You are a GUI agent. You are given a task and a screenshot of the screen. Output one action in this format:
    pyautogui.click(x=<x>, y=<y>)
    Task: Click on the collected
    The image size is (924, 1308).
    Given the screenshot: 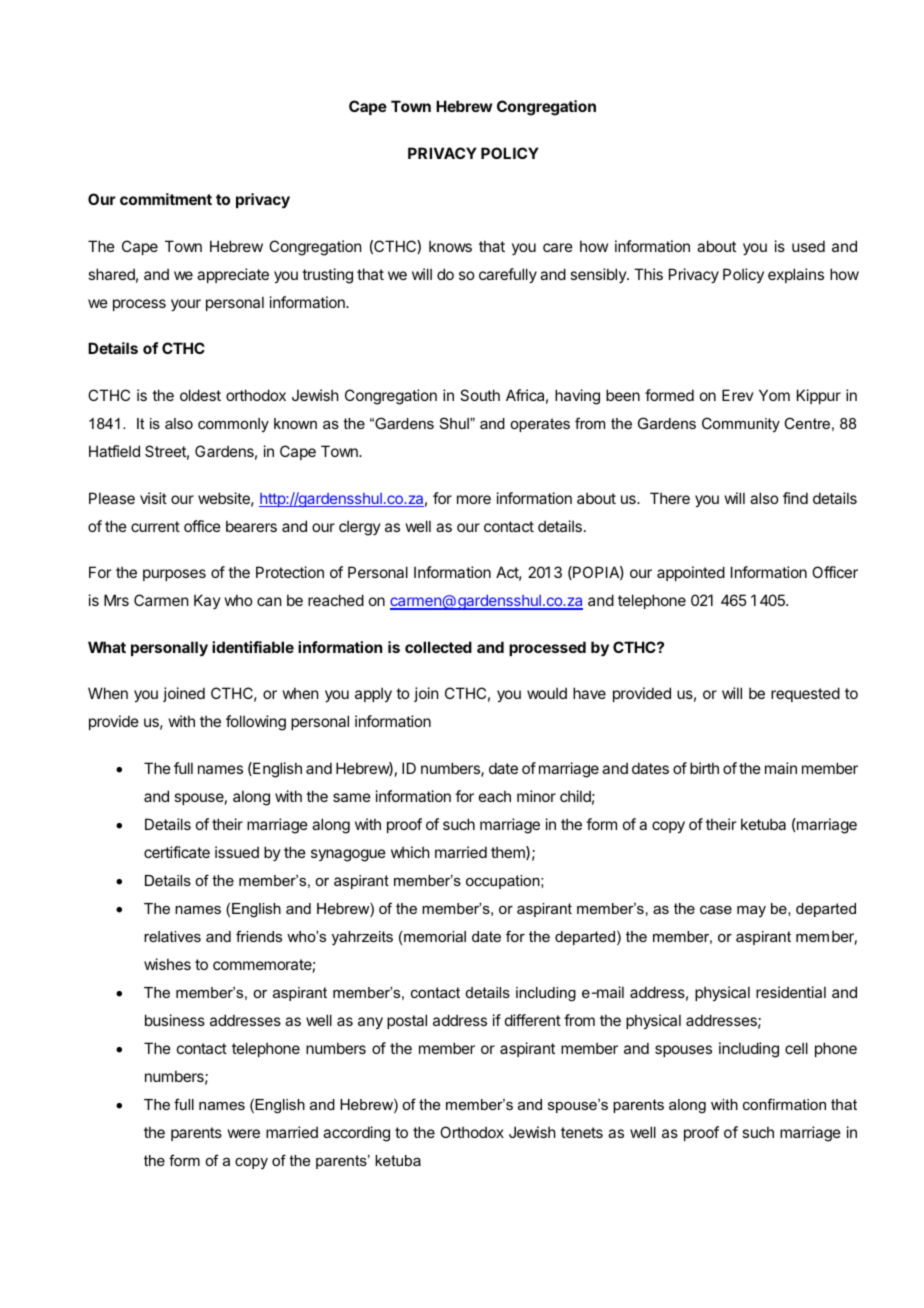 What is the action you would take?
    pyautogui.click(x=438, y=647)
